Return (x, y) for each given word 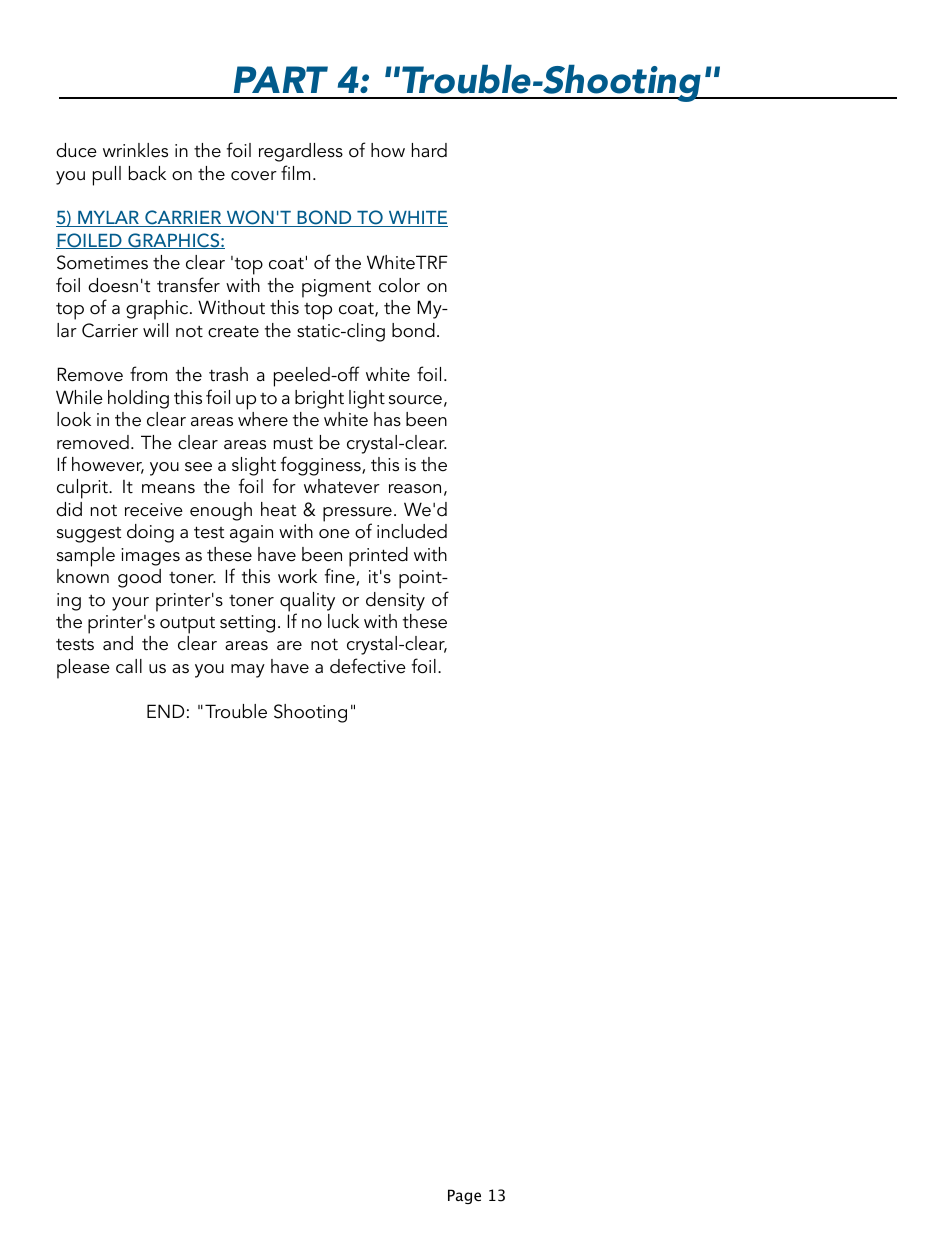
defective (368, 666)
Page (464, 1196)
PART (281, 79)
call (129, 666)
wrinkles (135, 150)
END (165, 711)
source (415, 400)
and (118, 643)
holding (138, 399)
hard (429, 150)
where (263, 419)
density (395, 601)
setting (247, 624)
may (248, 671)
